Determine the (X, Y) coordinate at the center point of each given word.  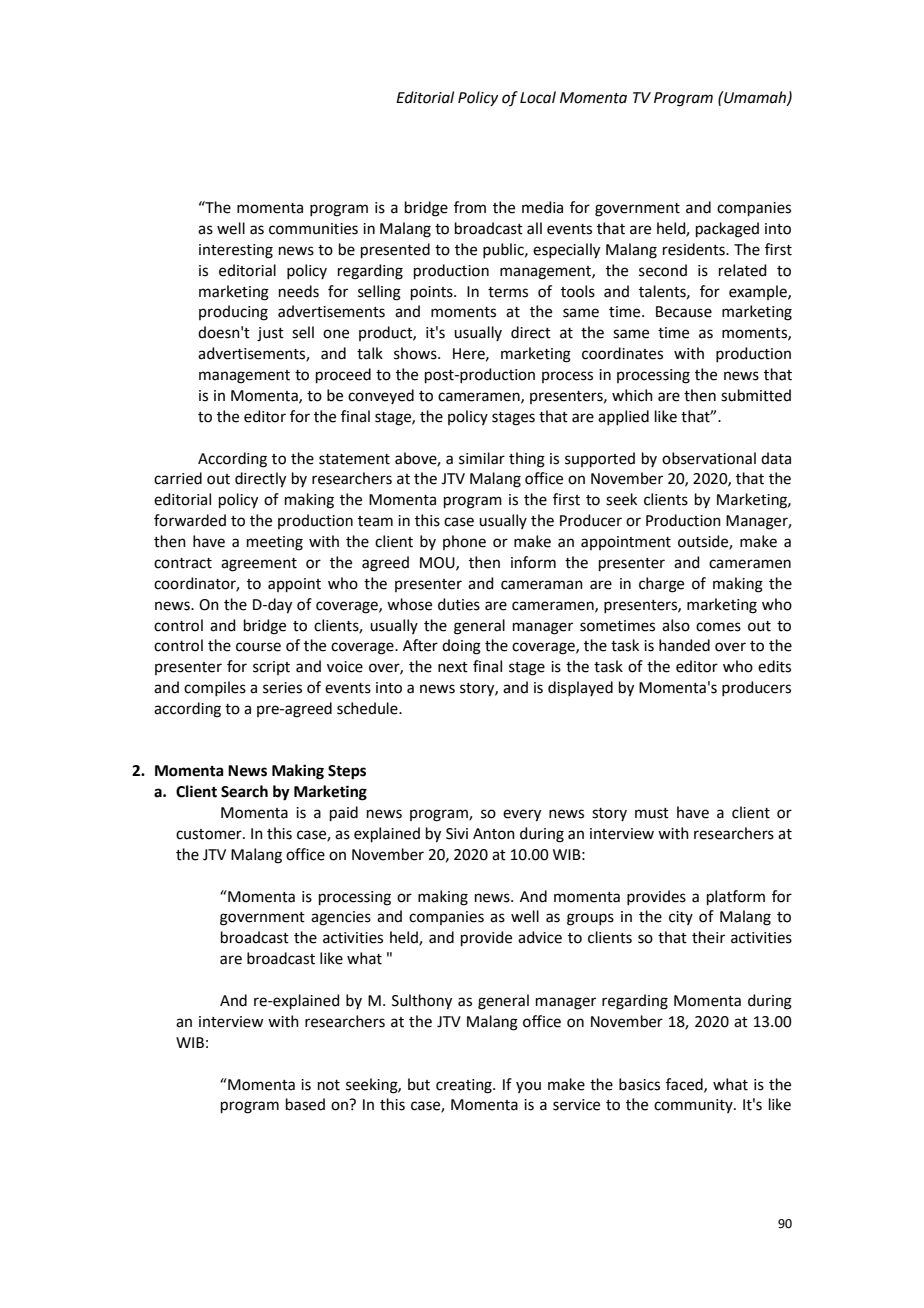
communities (313, 229)
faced (685, 1085)
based (305, 1104)
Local (538, 97)
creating (465, 1086)
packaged (727, 230)
